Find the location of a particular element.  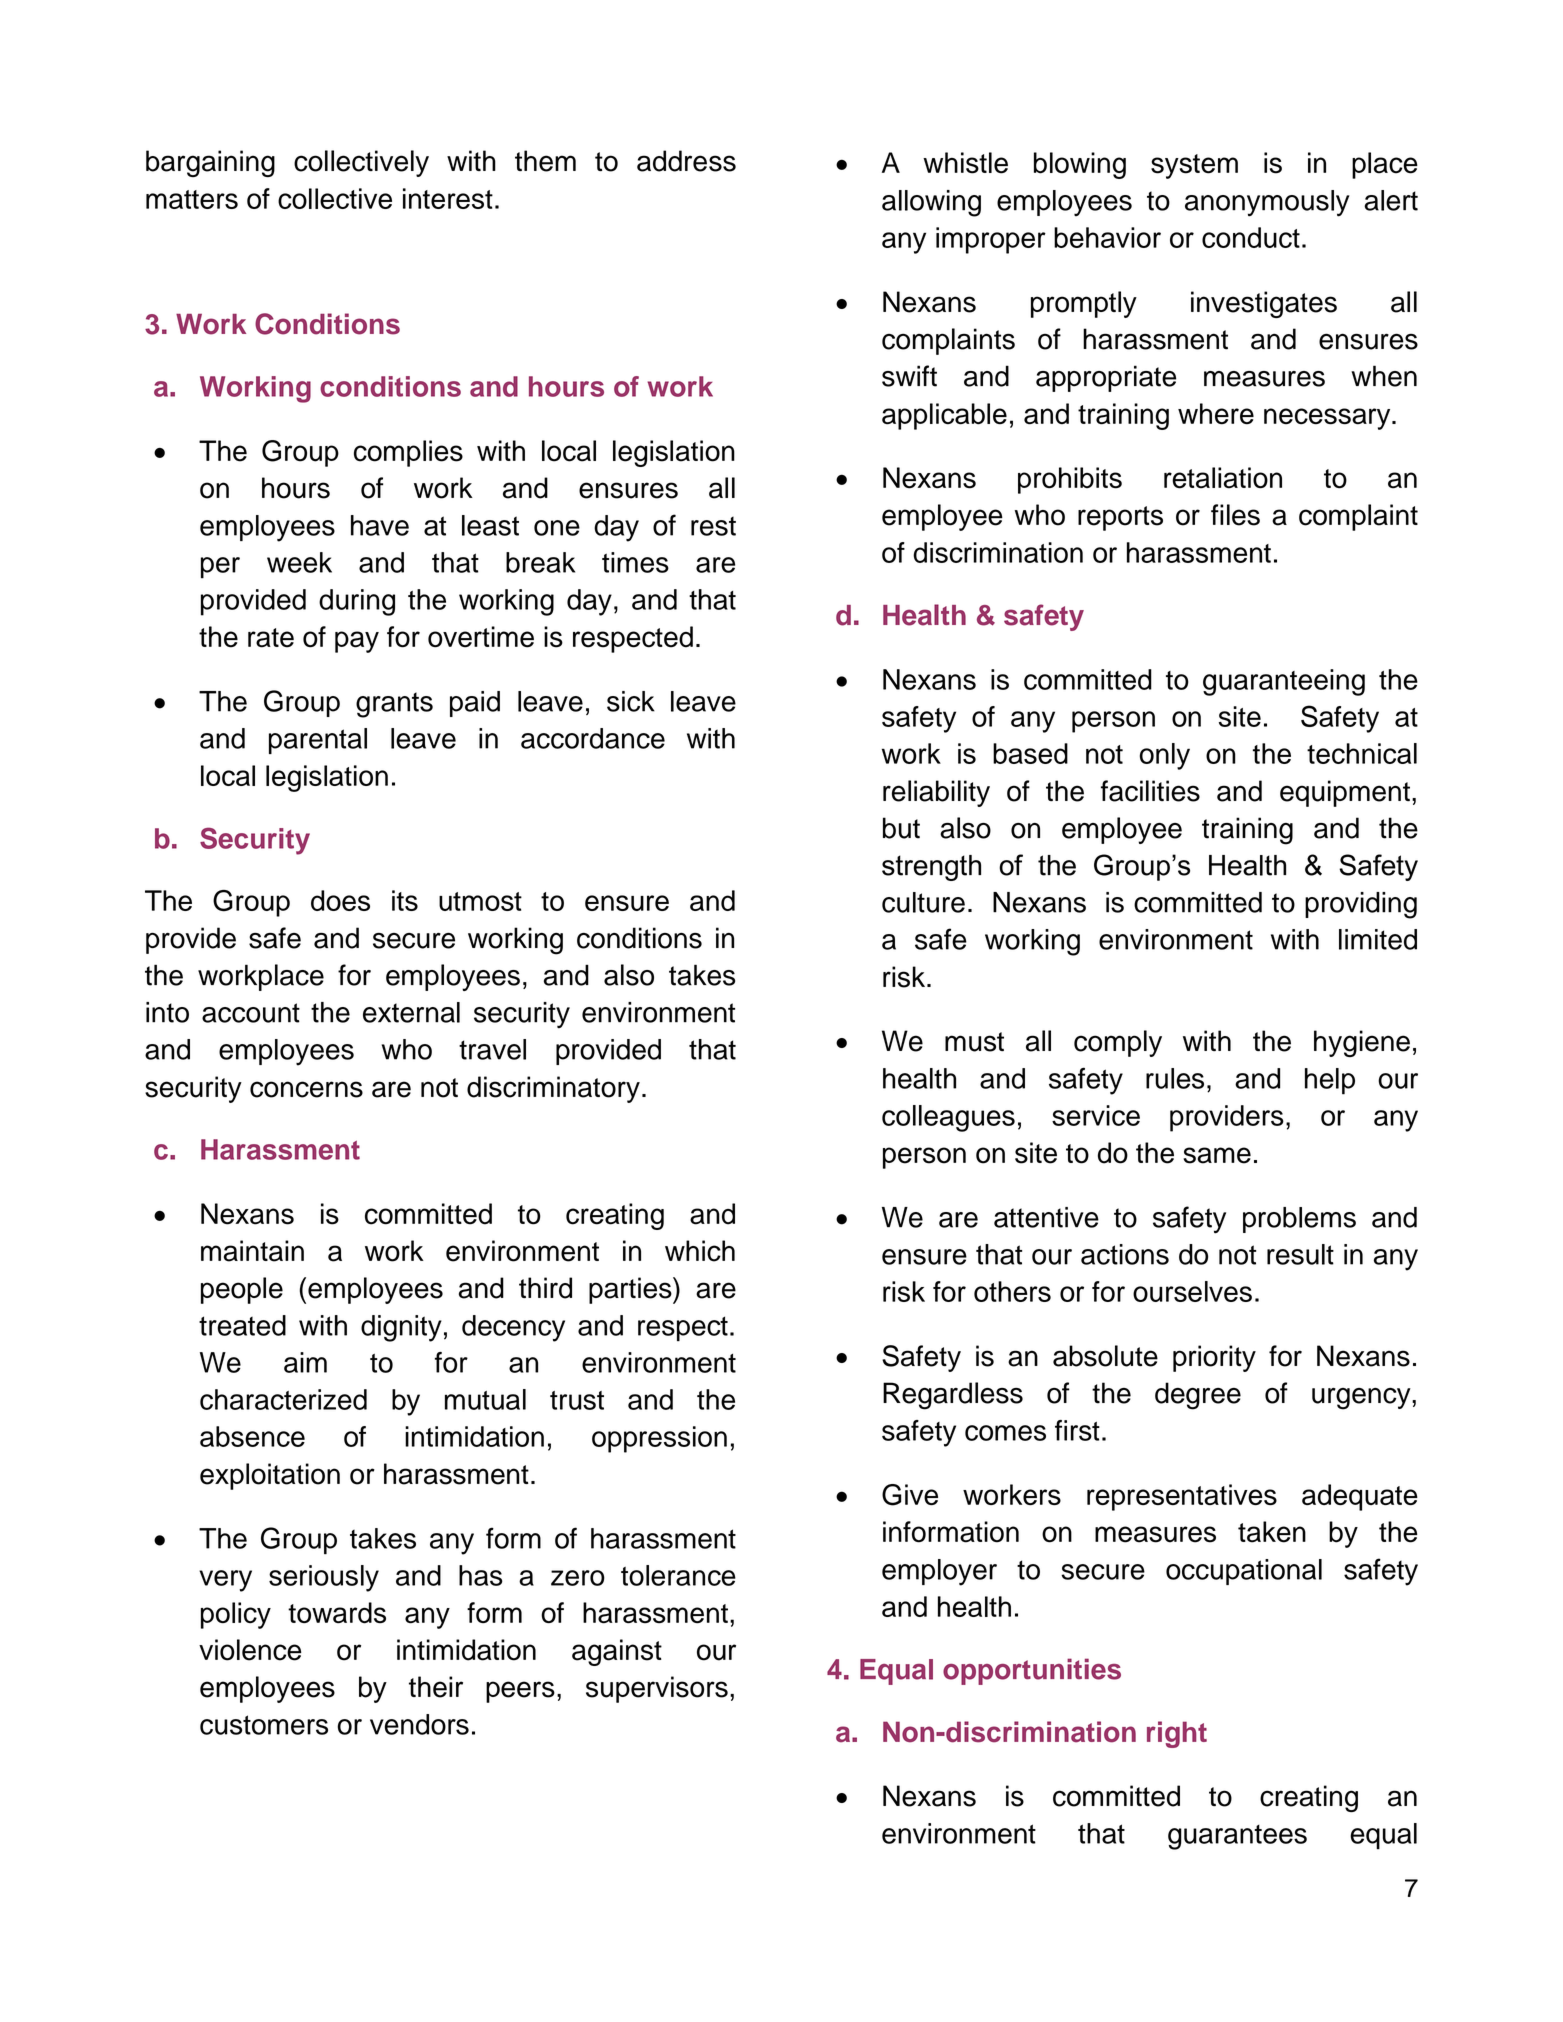

maintain is located at coordinates (252, 1251).
